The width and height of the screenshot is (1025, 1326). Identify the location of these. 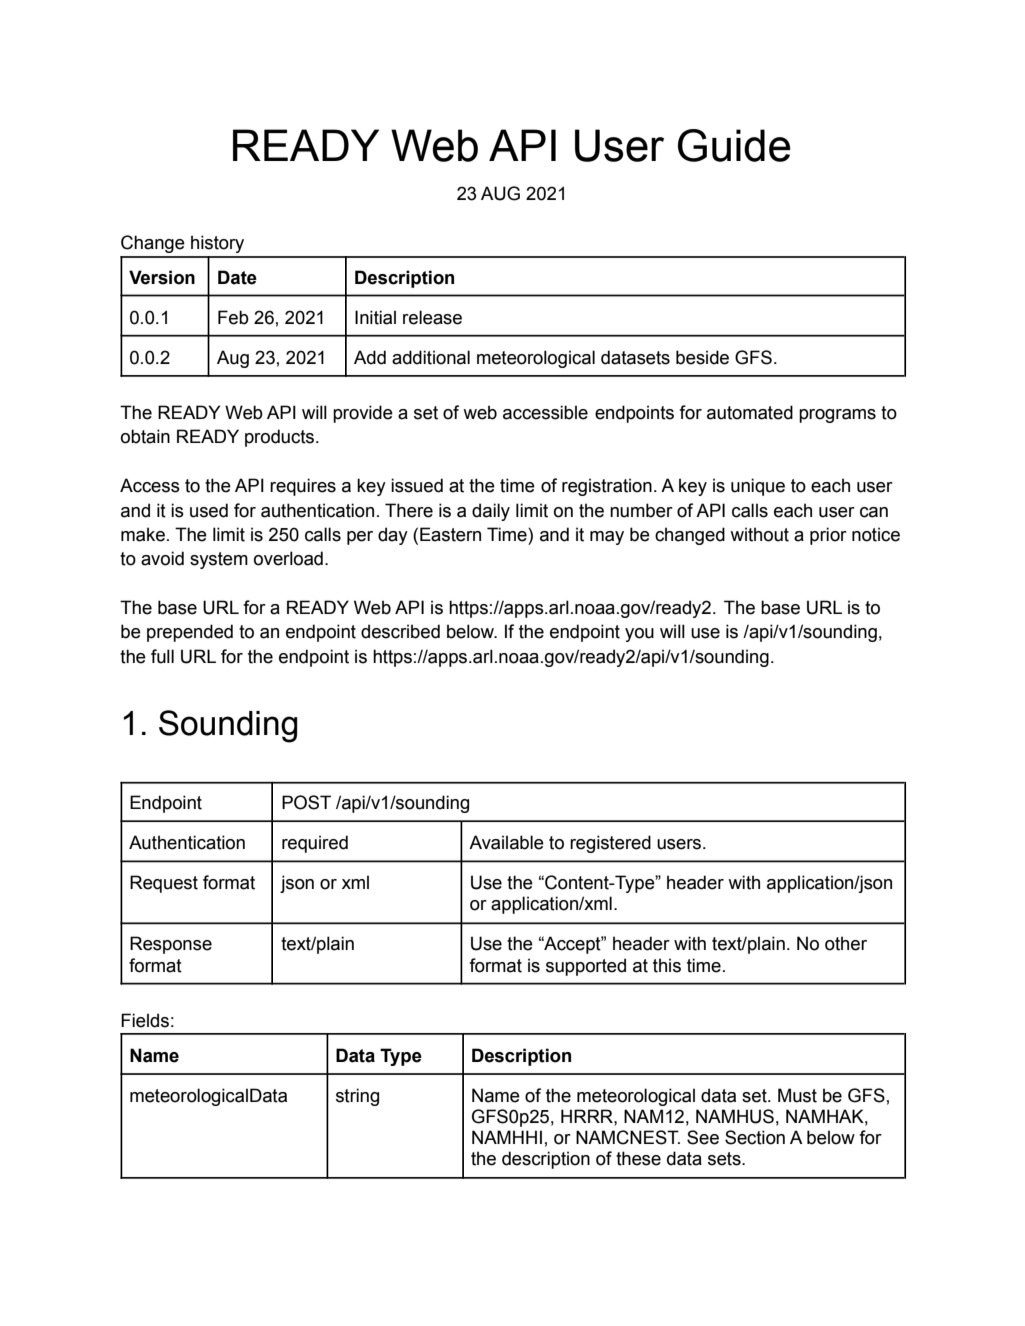
(638, 1158).
